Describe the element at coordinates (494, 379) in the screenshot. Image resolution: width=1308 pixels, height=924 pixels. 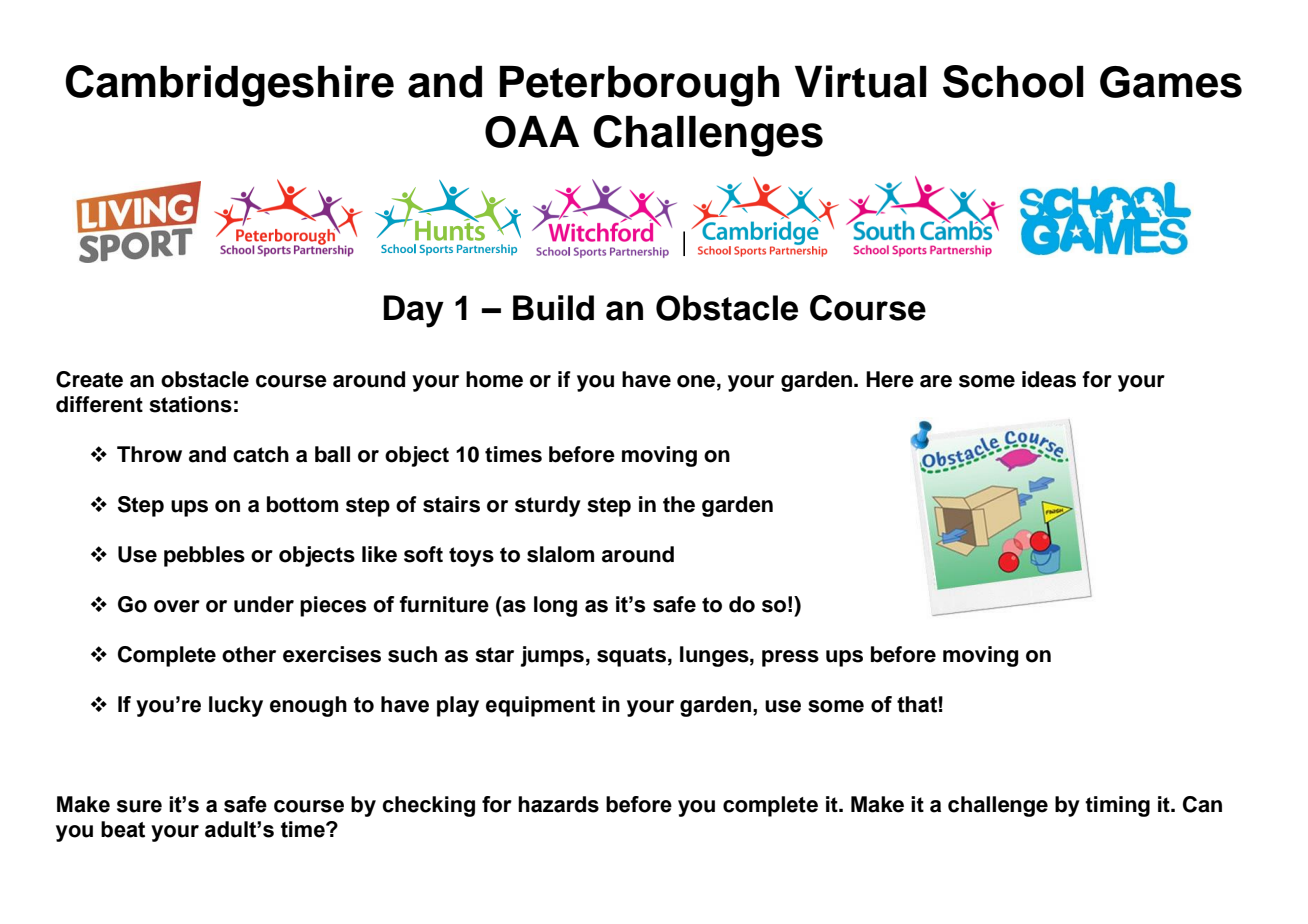
I see `home` at that location.
